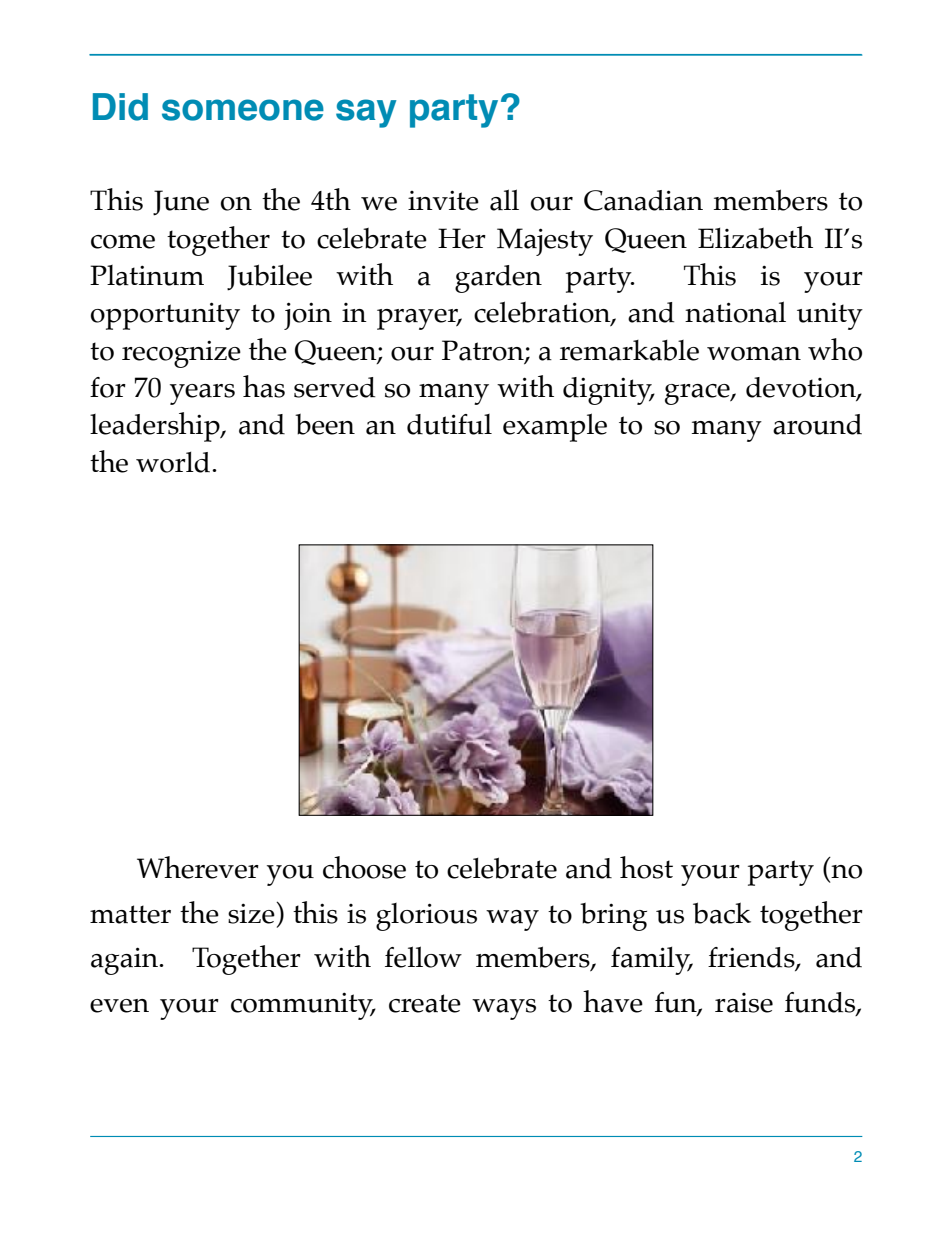  What do you see at coordinates (202, 394) in the document?
I see `years` at bounding box center [202, 394].
